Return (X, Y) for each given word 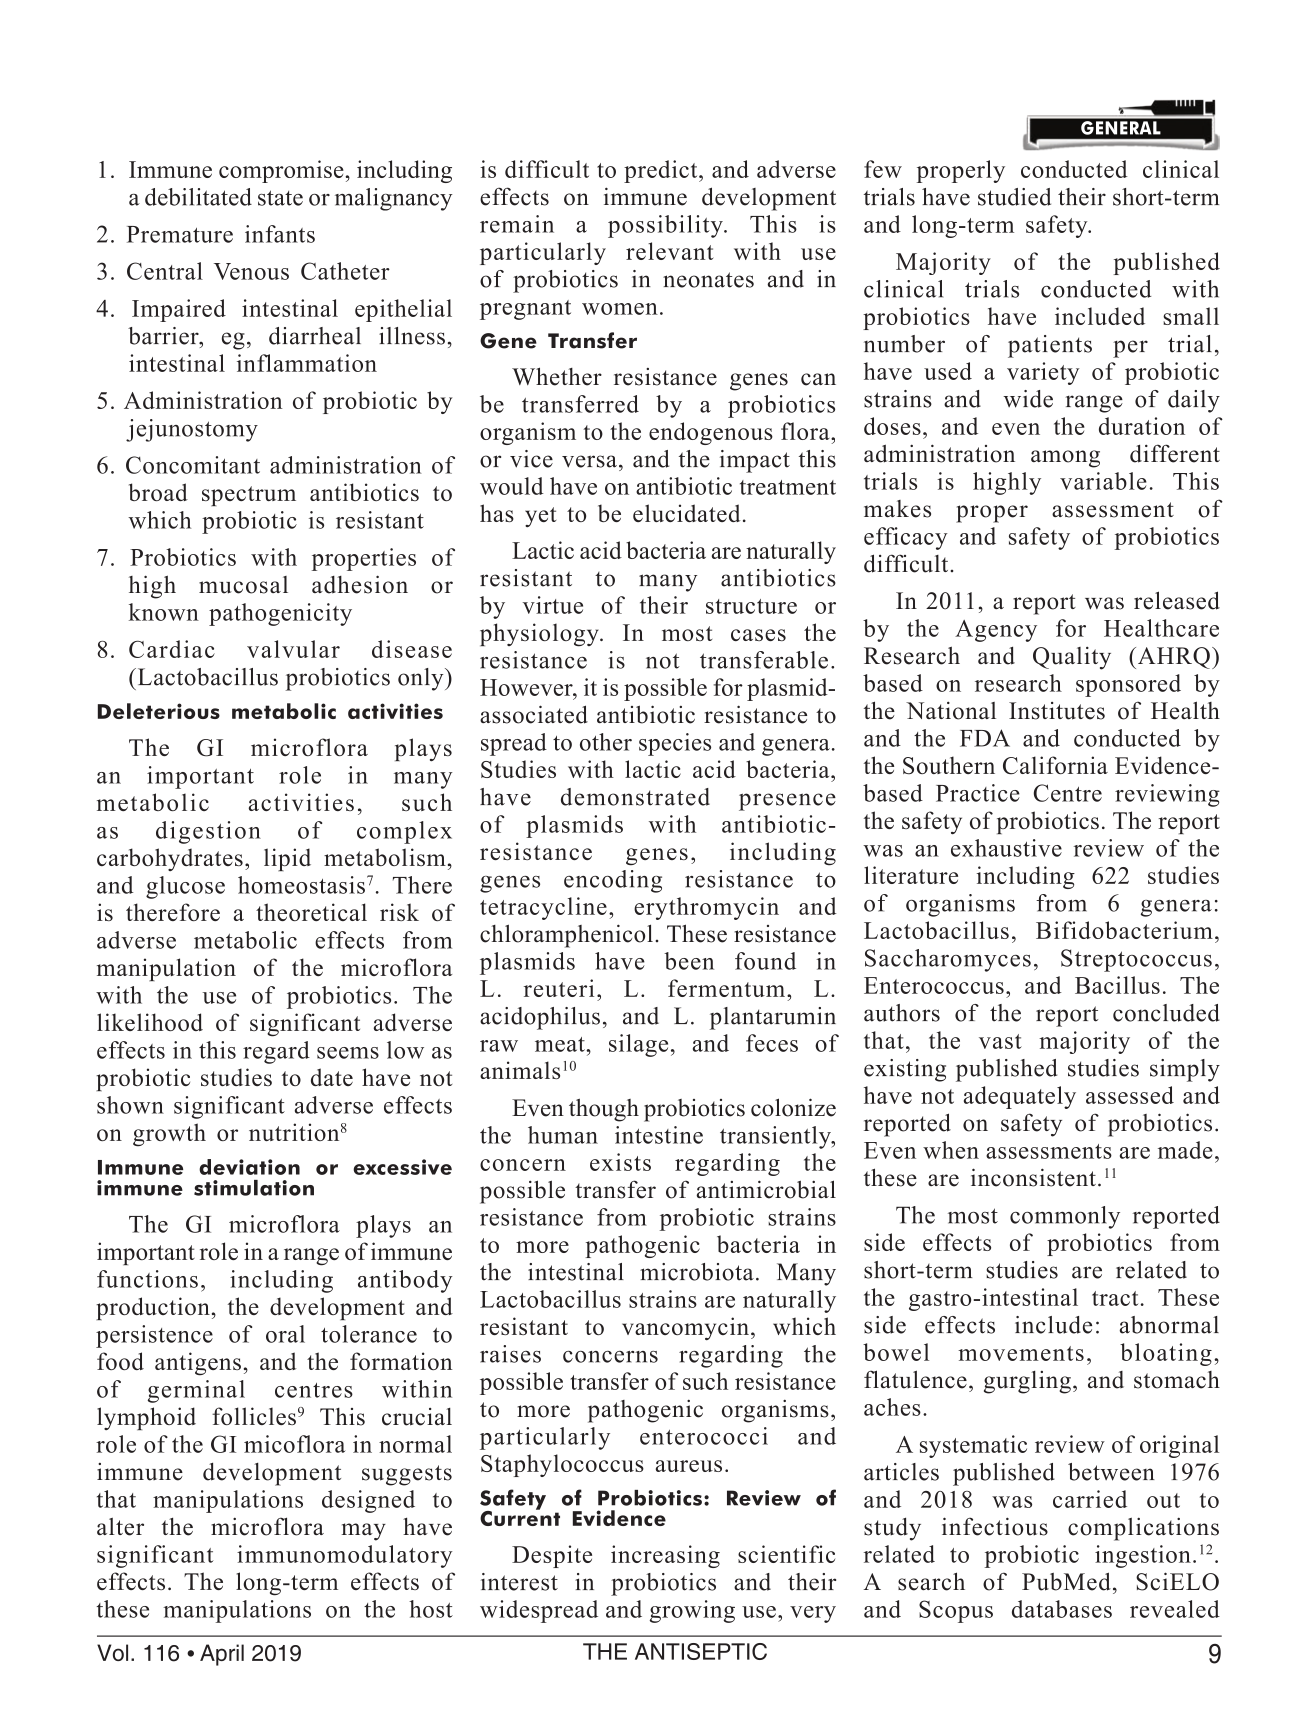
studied (1014, 197)
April (222, 1655)
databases (1062, 1609)
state (280, 198)
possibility (666, 226)
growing (692, 1611)
